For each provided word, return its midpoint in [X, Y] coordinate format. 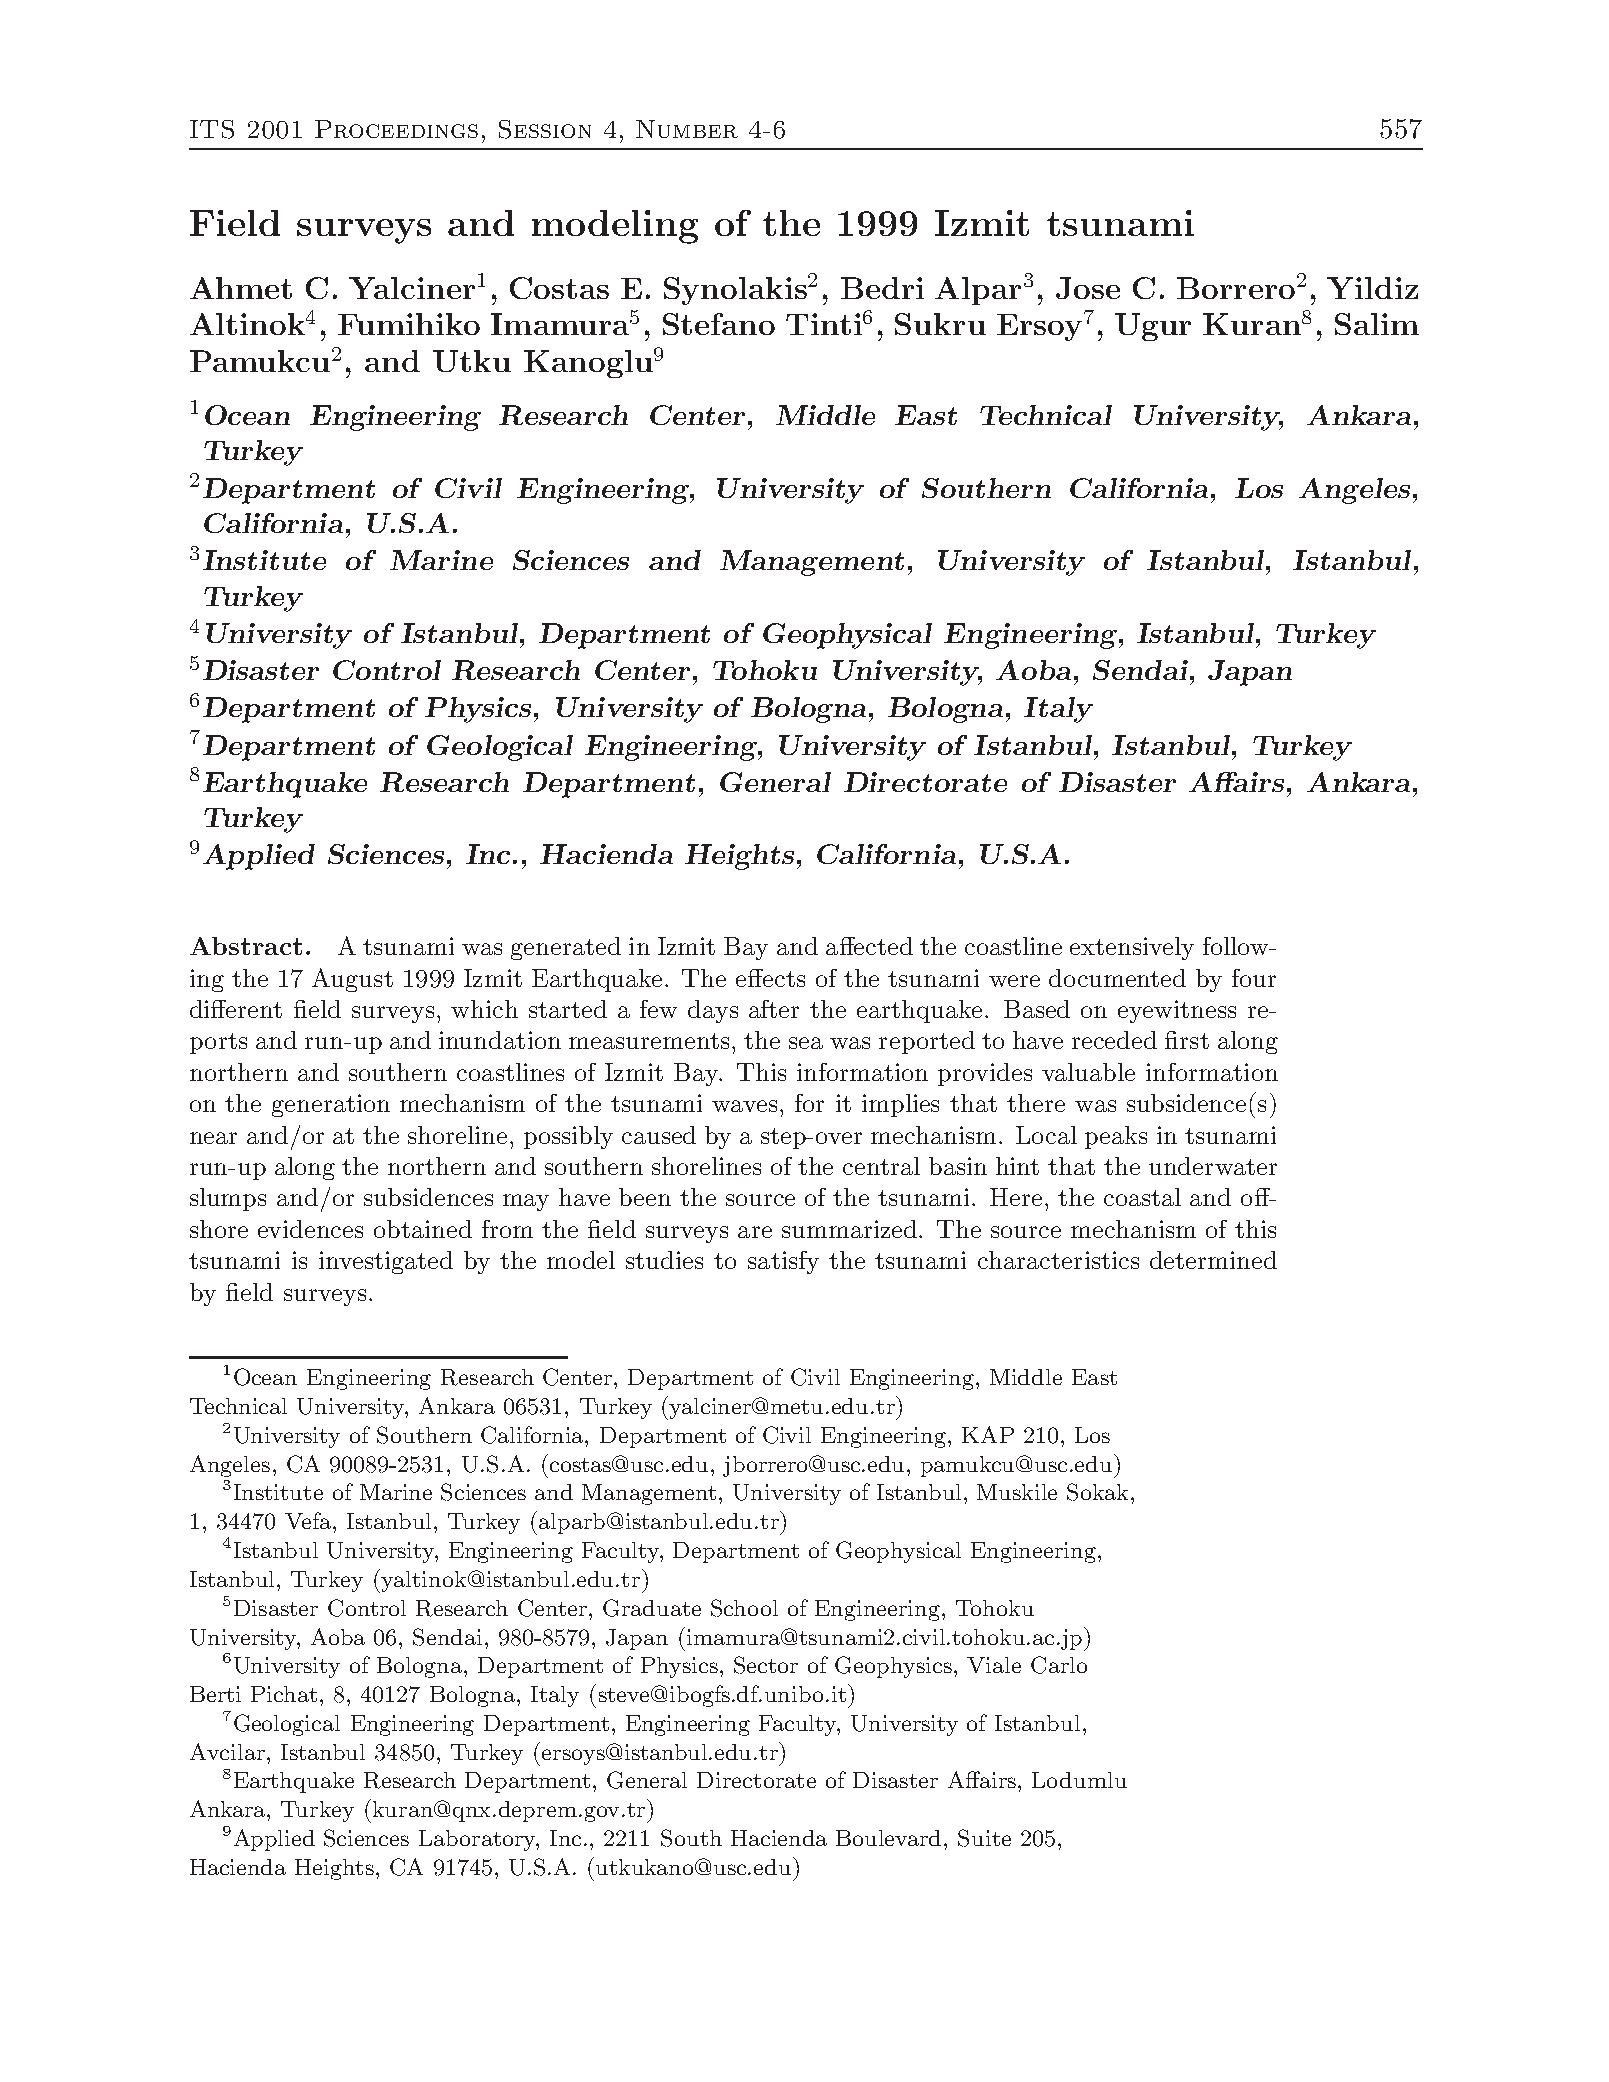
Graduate [652, 1608]
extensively [1132, 948]
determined [1213, 1260]
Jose [1088, 288]
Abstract [246, 946]
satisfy [783, 1262]
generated [566, 948]
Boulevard [888, 1838]
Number [687, 129]
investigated [386, 1262]
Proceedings [396, 129]
